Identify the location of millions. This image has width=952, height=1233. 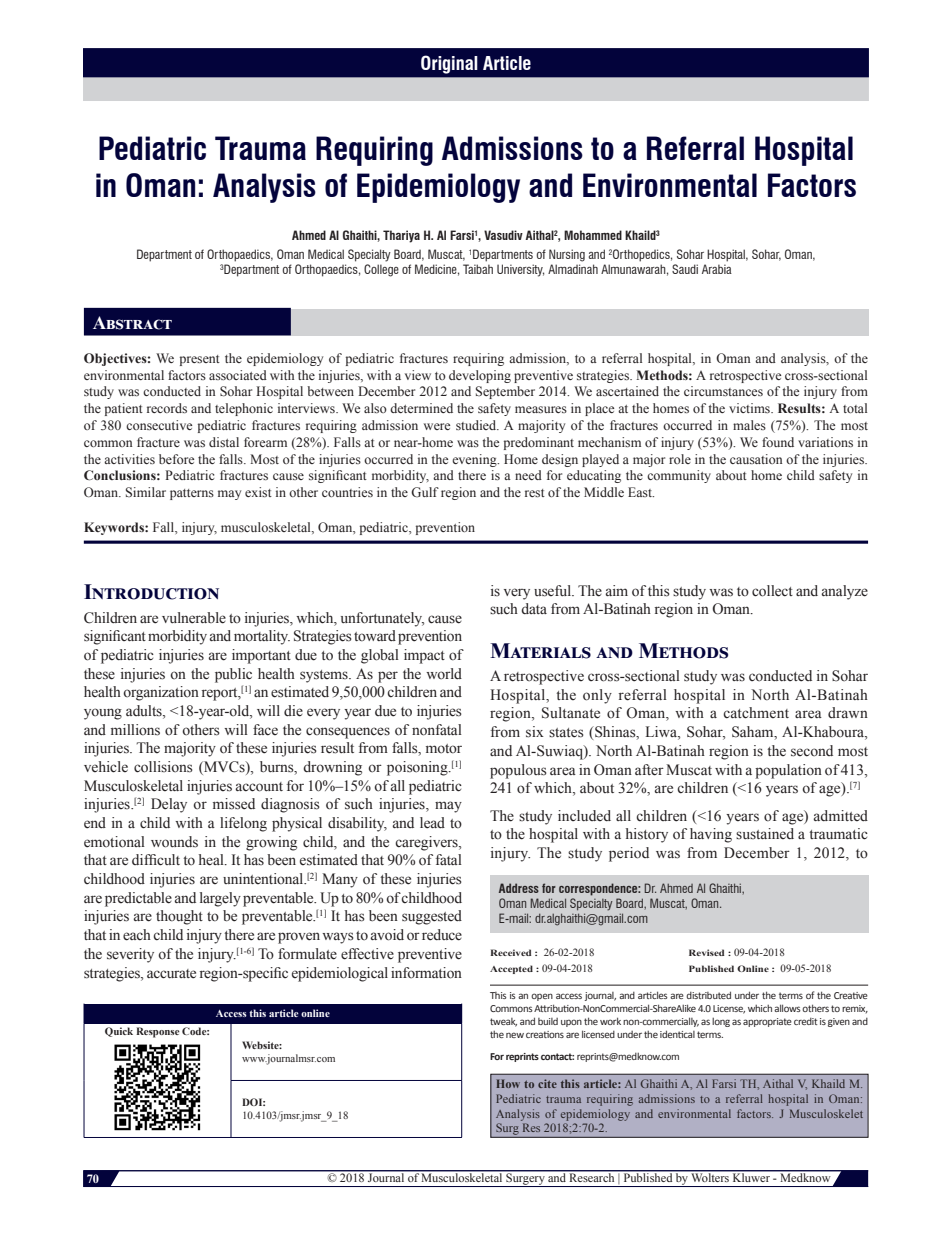
(135, 730).
